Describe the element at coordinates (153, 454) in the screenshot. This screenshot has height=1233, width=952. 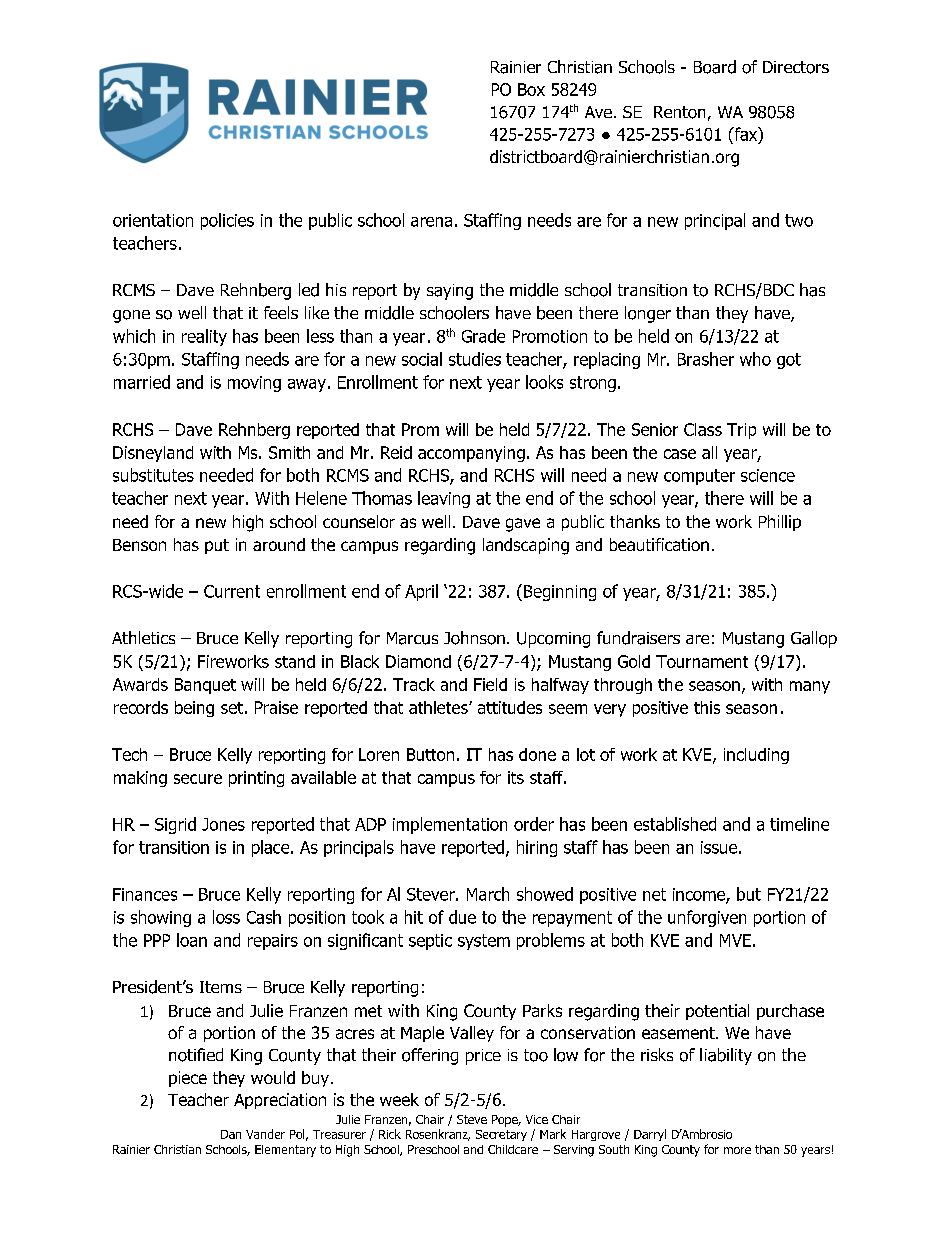
I see `Disneyland` at that location.
